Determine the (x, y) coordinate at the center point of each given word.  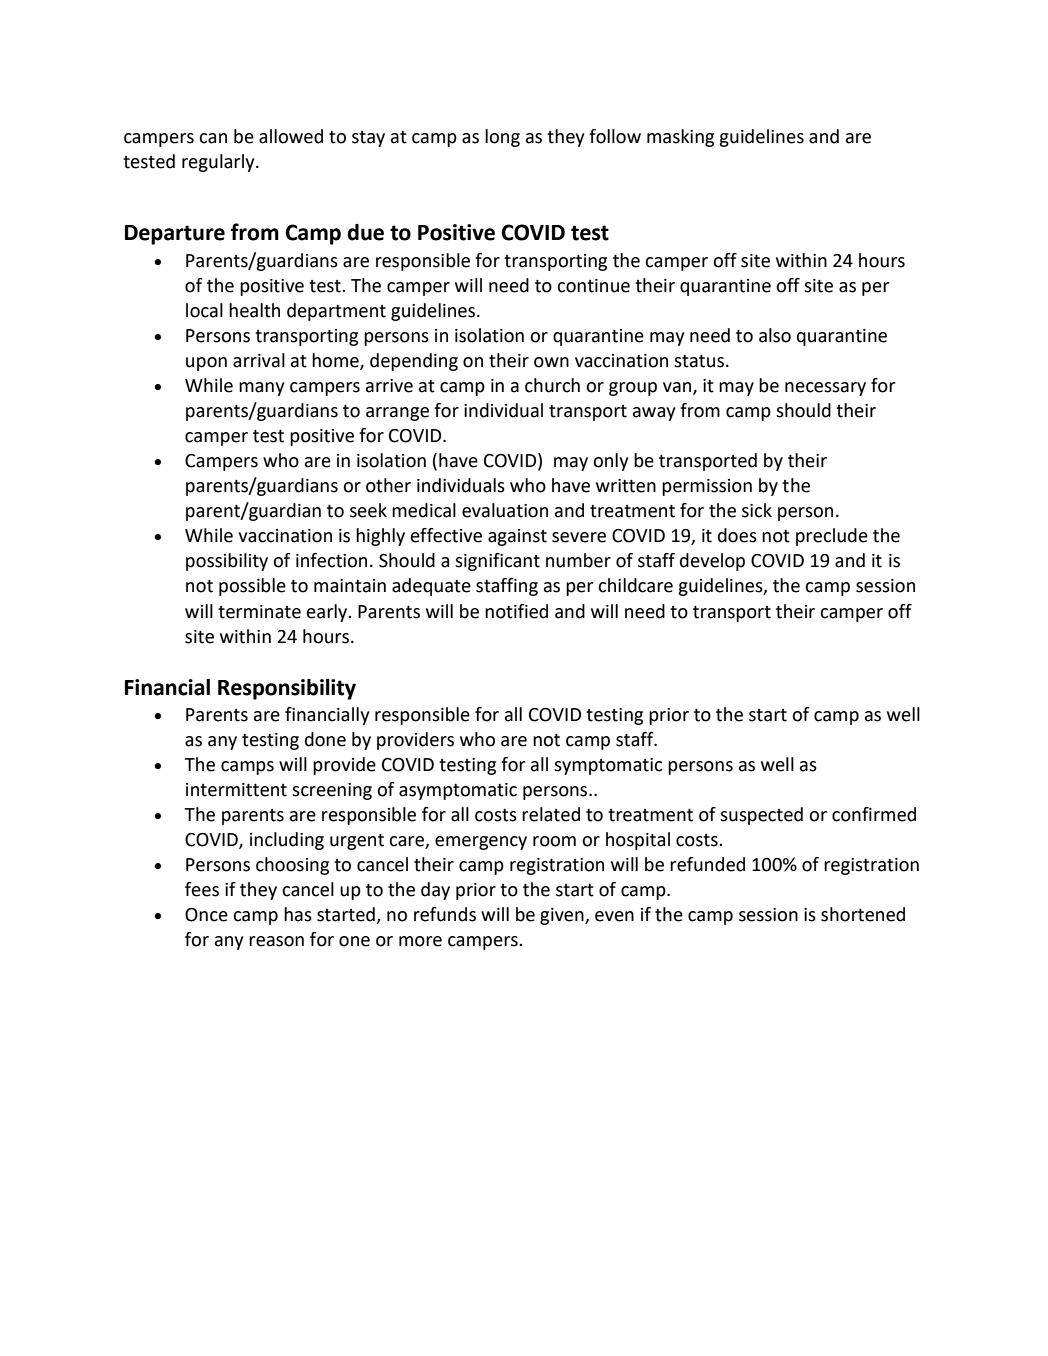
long (502, 138)
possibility (227, 562)
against (517, 537)
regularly (219, 163)
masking (680, 138)
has (298, 914)
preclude (832, 537)
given (563, 916)
